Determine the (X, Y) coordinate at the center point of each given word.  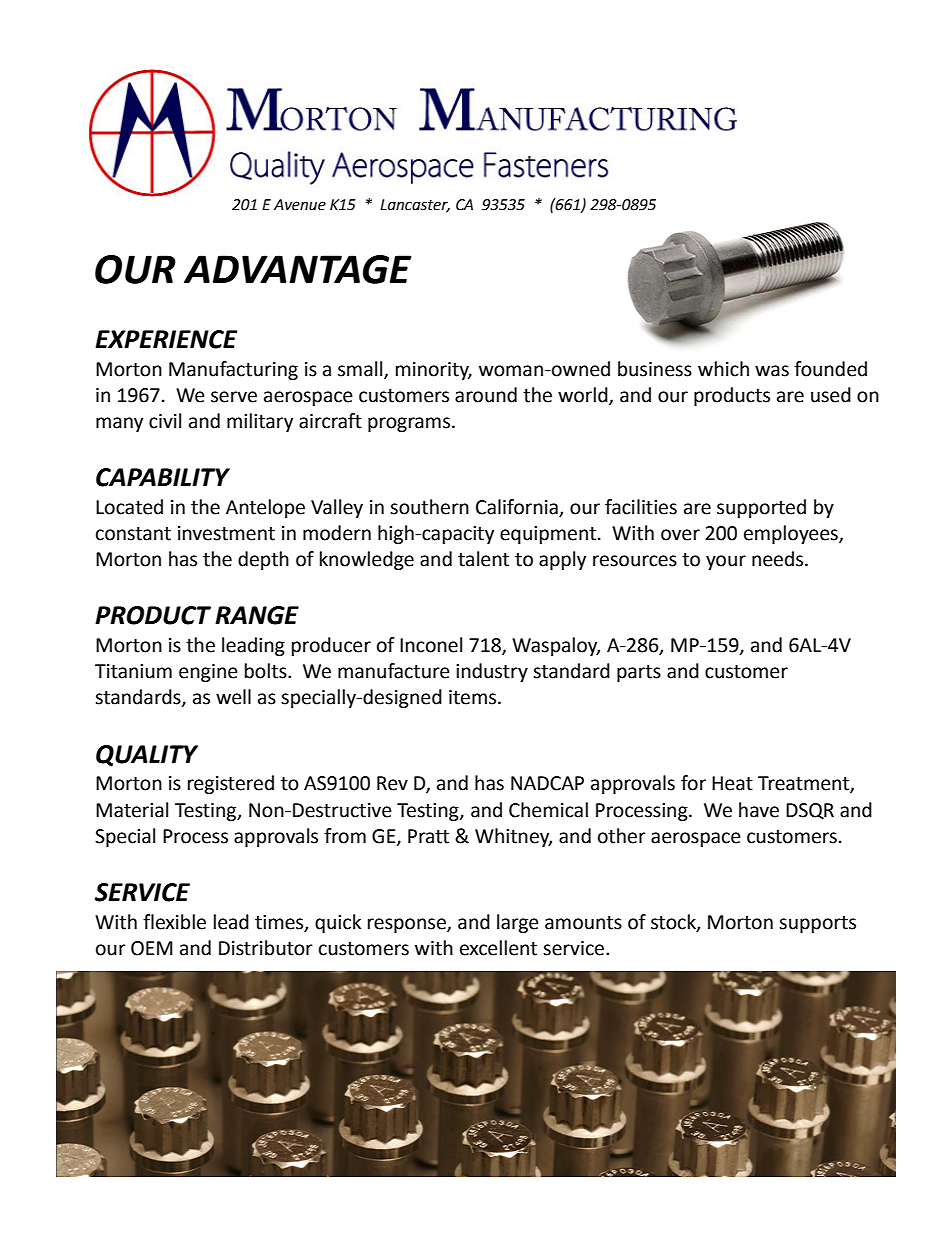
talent (483, 559)
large (518, 923)
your (726, 562)
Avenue (300, 205)
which (723, 369)
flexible (174, 922)
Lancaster (415, 206)
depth (263, 560)
